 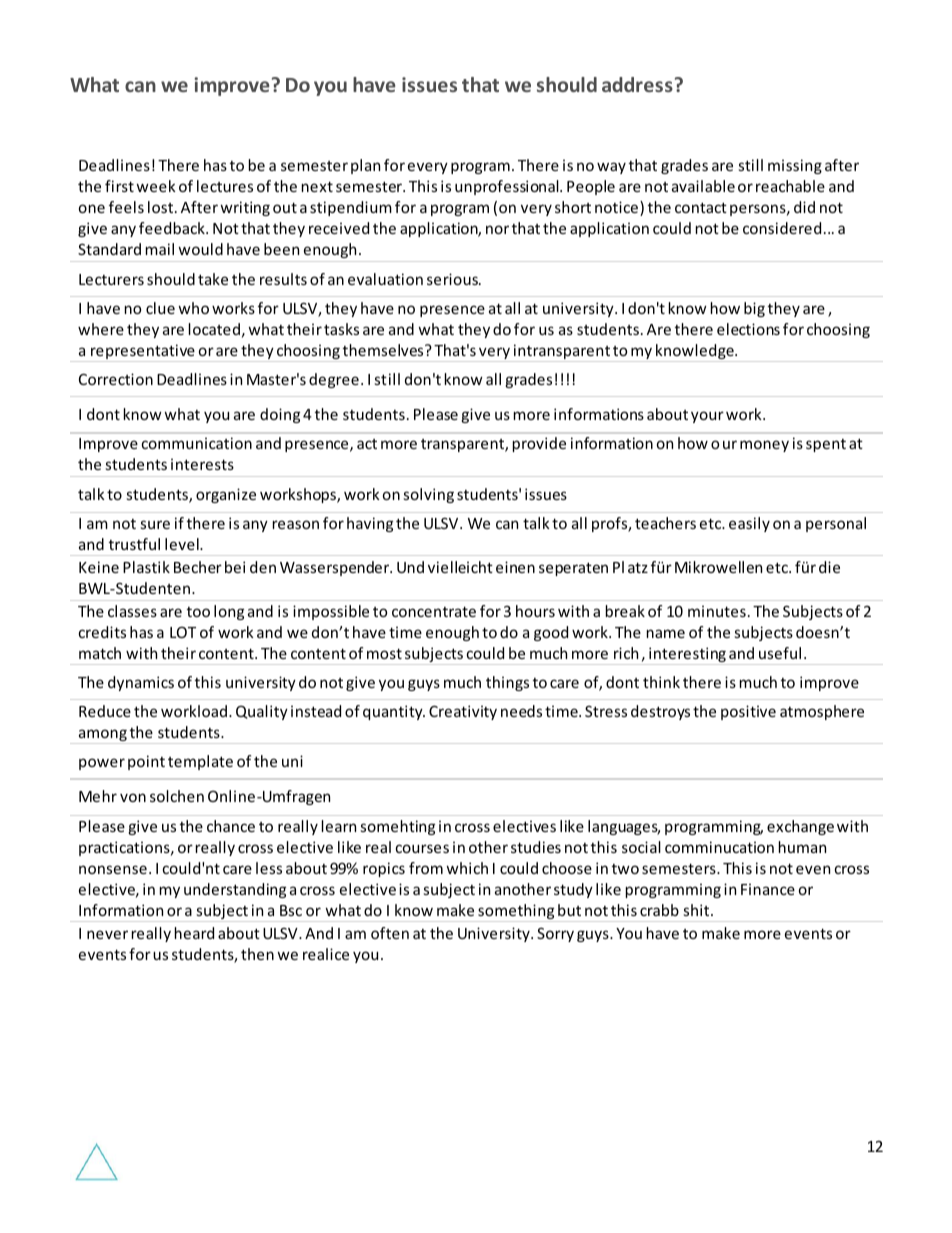 I want to click on missing, so click(x=795, y=166).
